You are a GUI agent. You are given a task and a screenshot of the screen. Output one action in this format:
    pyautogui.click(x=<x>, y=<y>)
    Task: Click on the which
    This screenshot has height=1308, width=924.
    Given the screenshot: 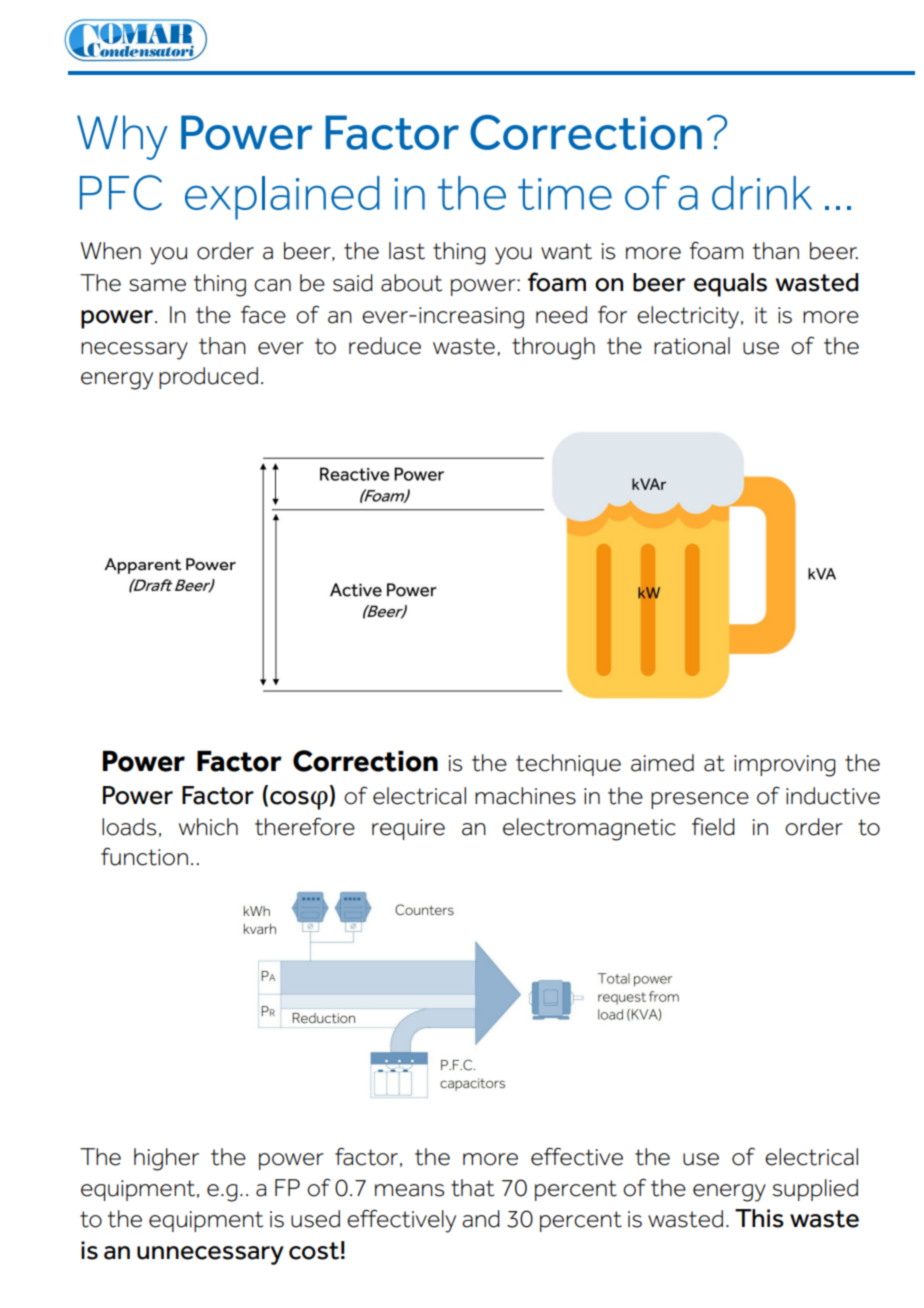 What is the action you would take?
    pyautogui.click(x=208, y=827)
